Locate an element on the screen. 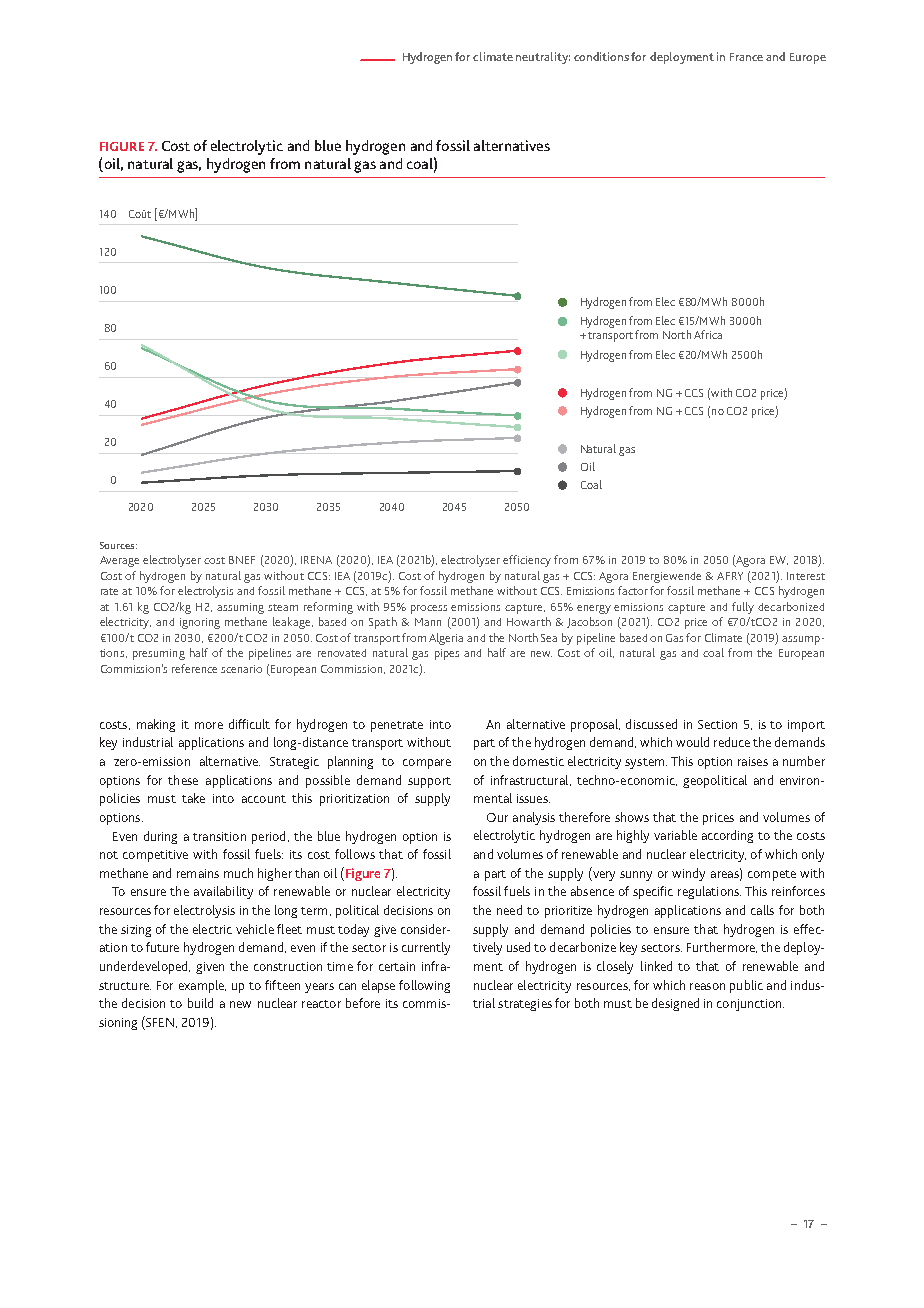 The width and height of the screenshot is (924, 1308). example is located at coordinates (202, 986).
